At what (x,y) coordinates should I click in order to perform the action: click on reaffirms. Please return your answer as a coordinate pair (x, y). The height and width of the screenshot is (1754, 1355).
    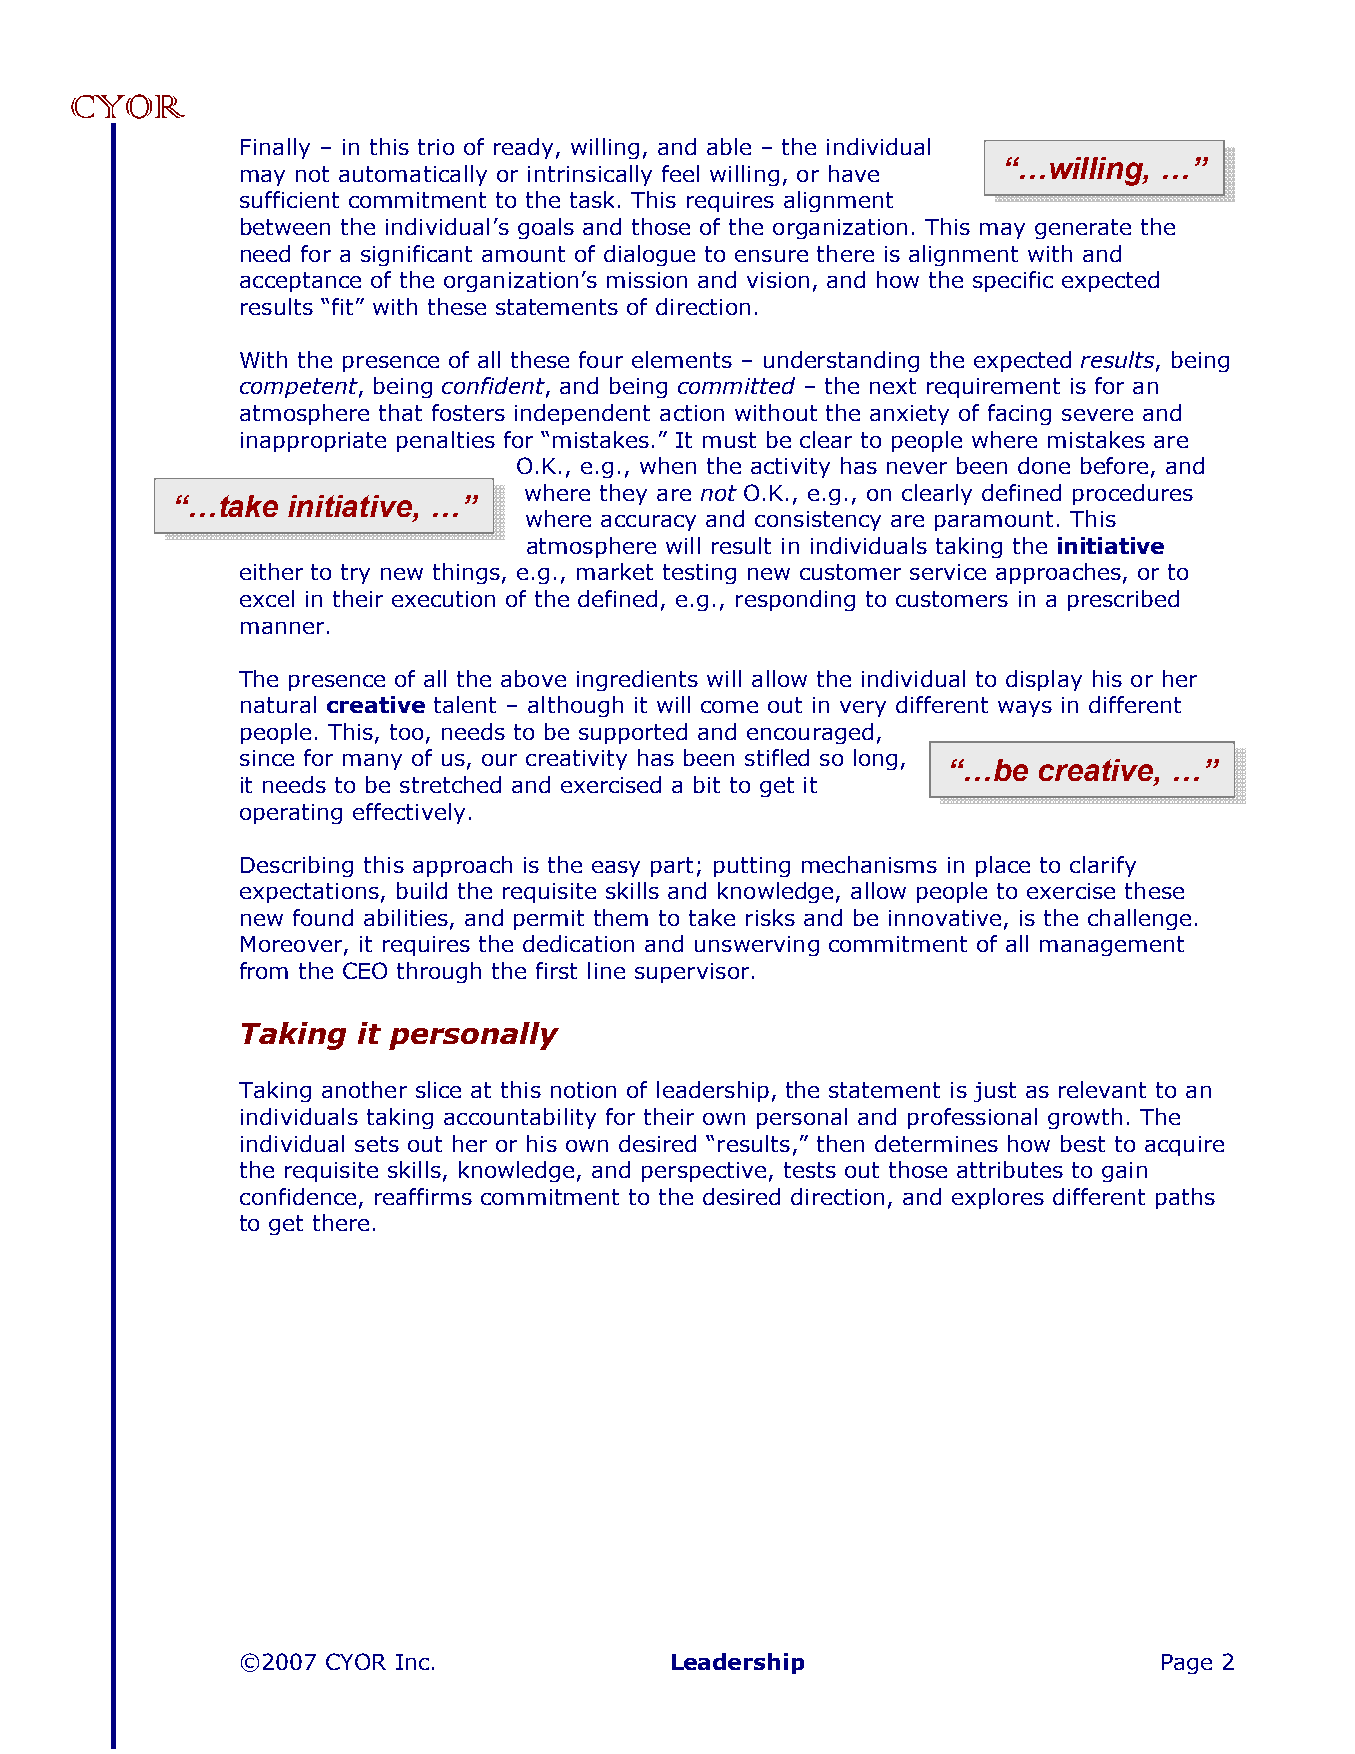
    Looking at the image, I should click on (423, 1196).
